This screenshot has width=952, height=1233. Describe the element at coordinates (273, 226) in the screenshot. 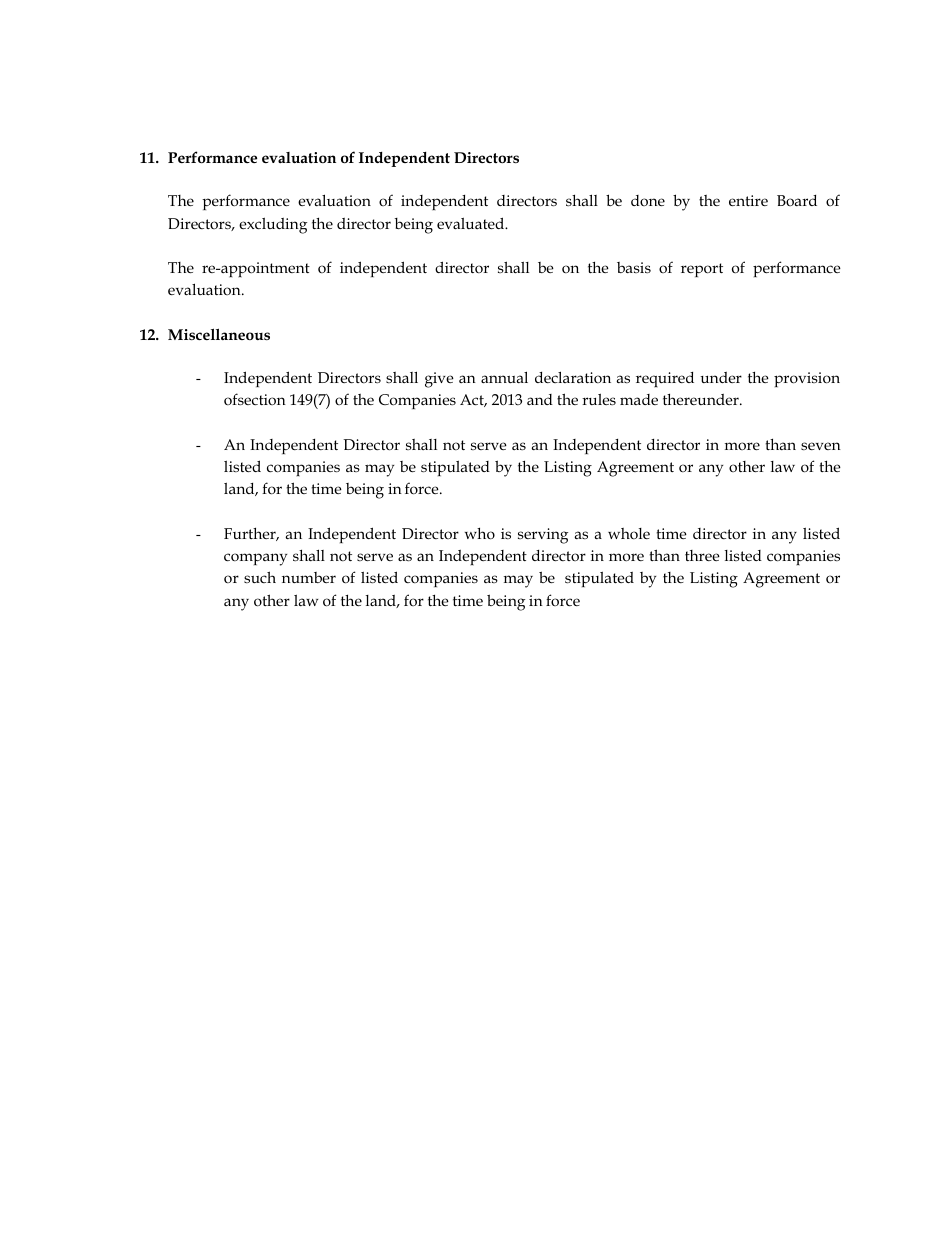

I see `excluding` at that location.
